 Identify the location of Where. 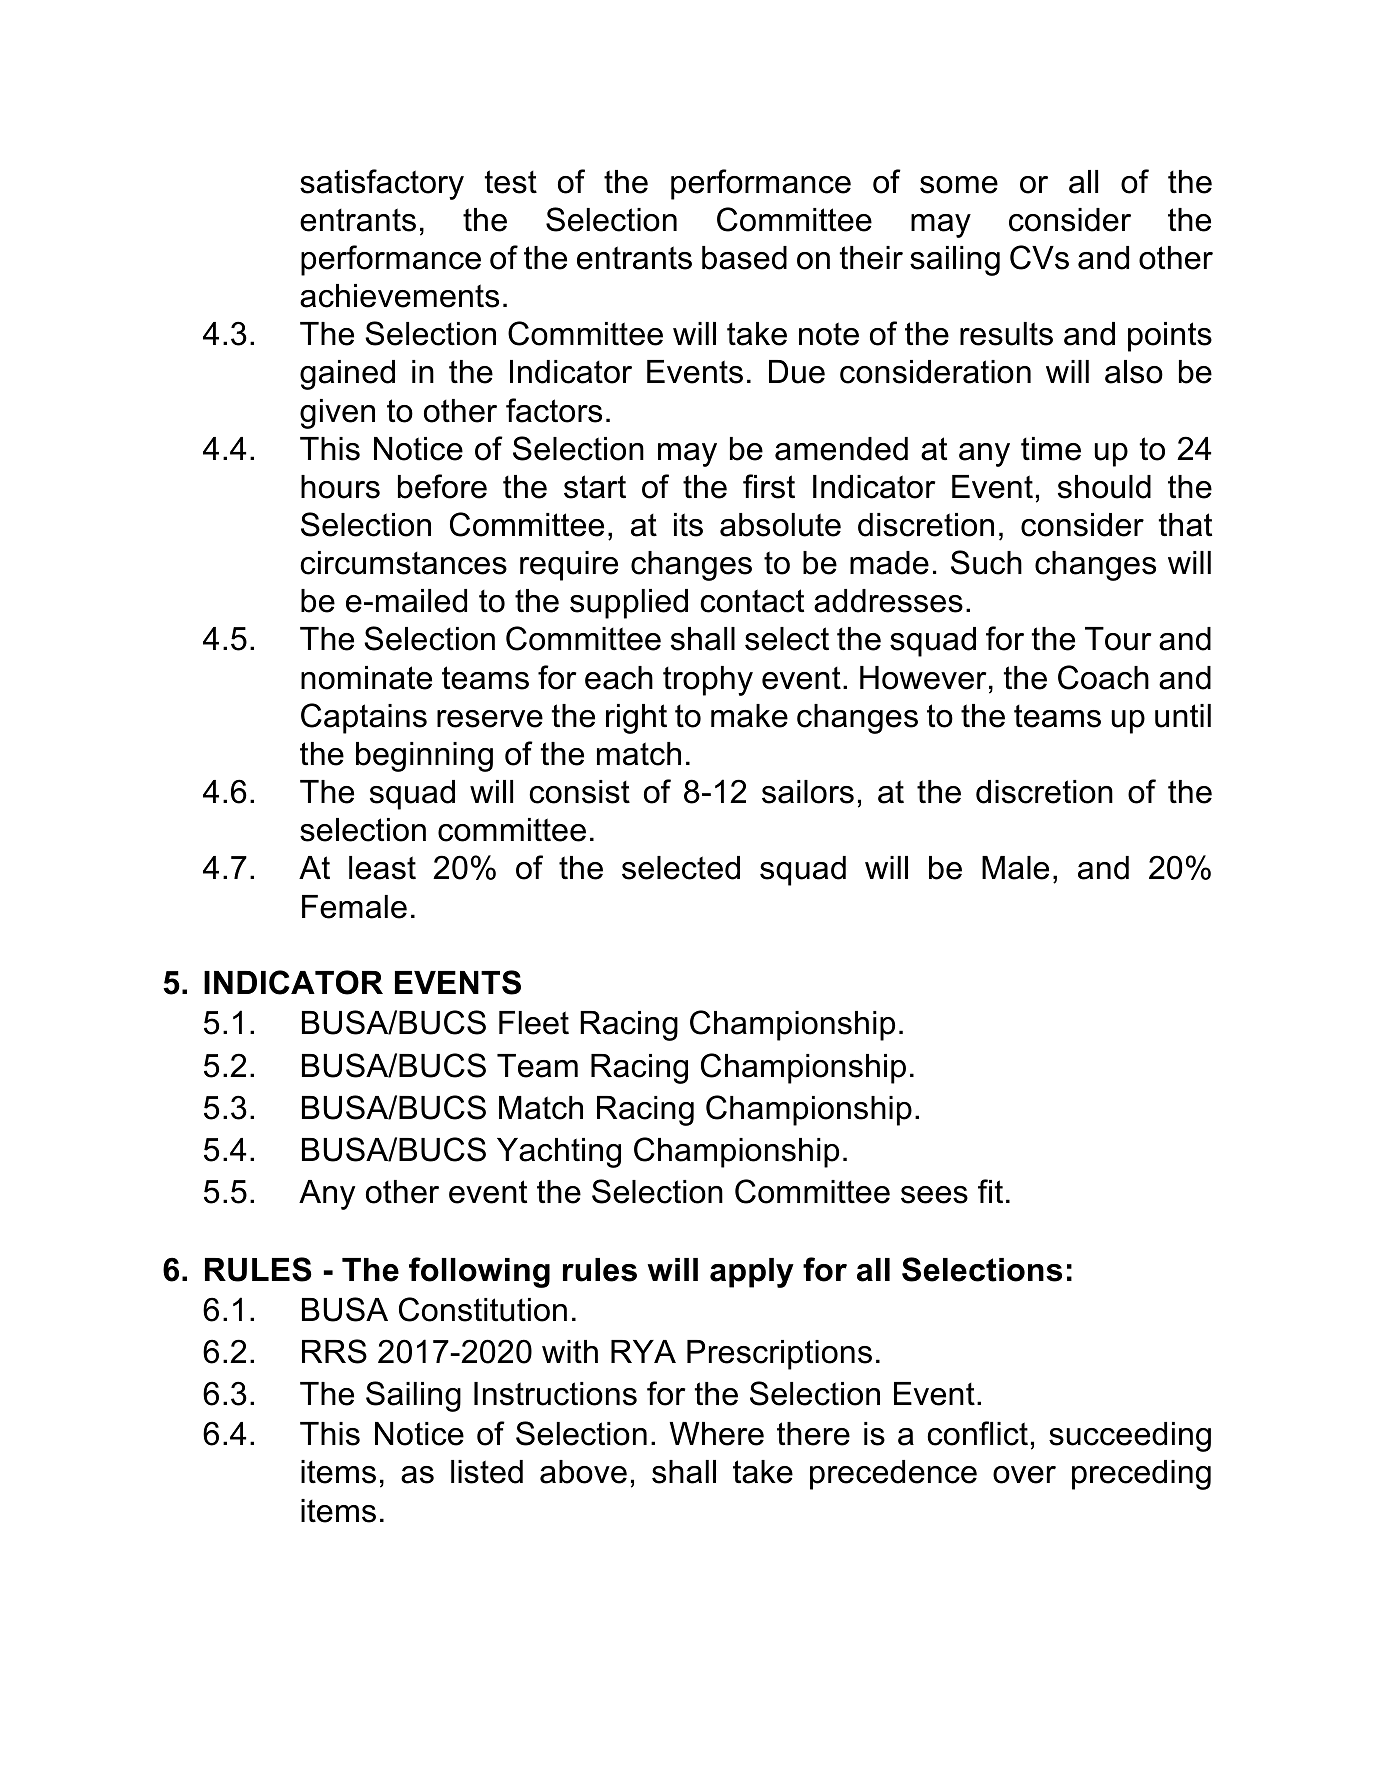
(716, 1434).
